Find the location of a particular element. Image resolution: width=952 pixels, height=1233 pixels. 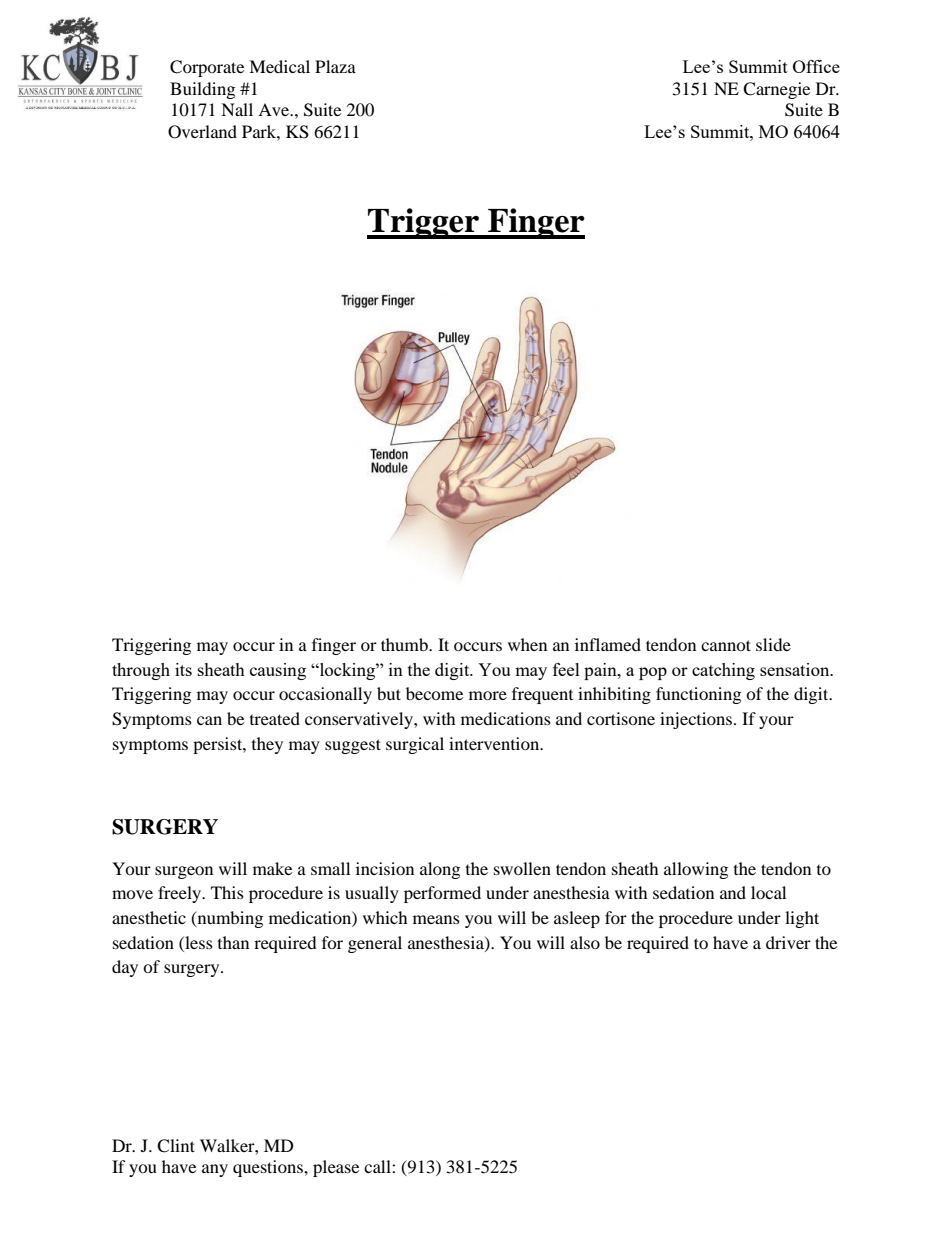

Medical is located at coordinates (279, 66).
